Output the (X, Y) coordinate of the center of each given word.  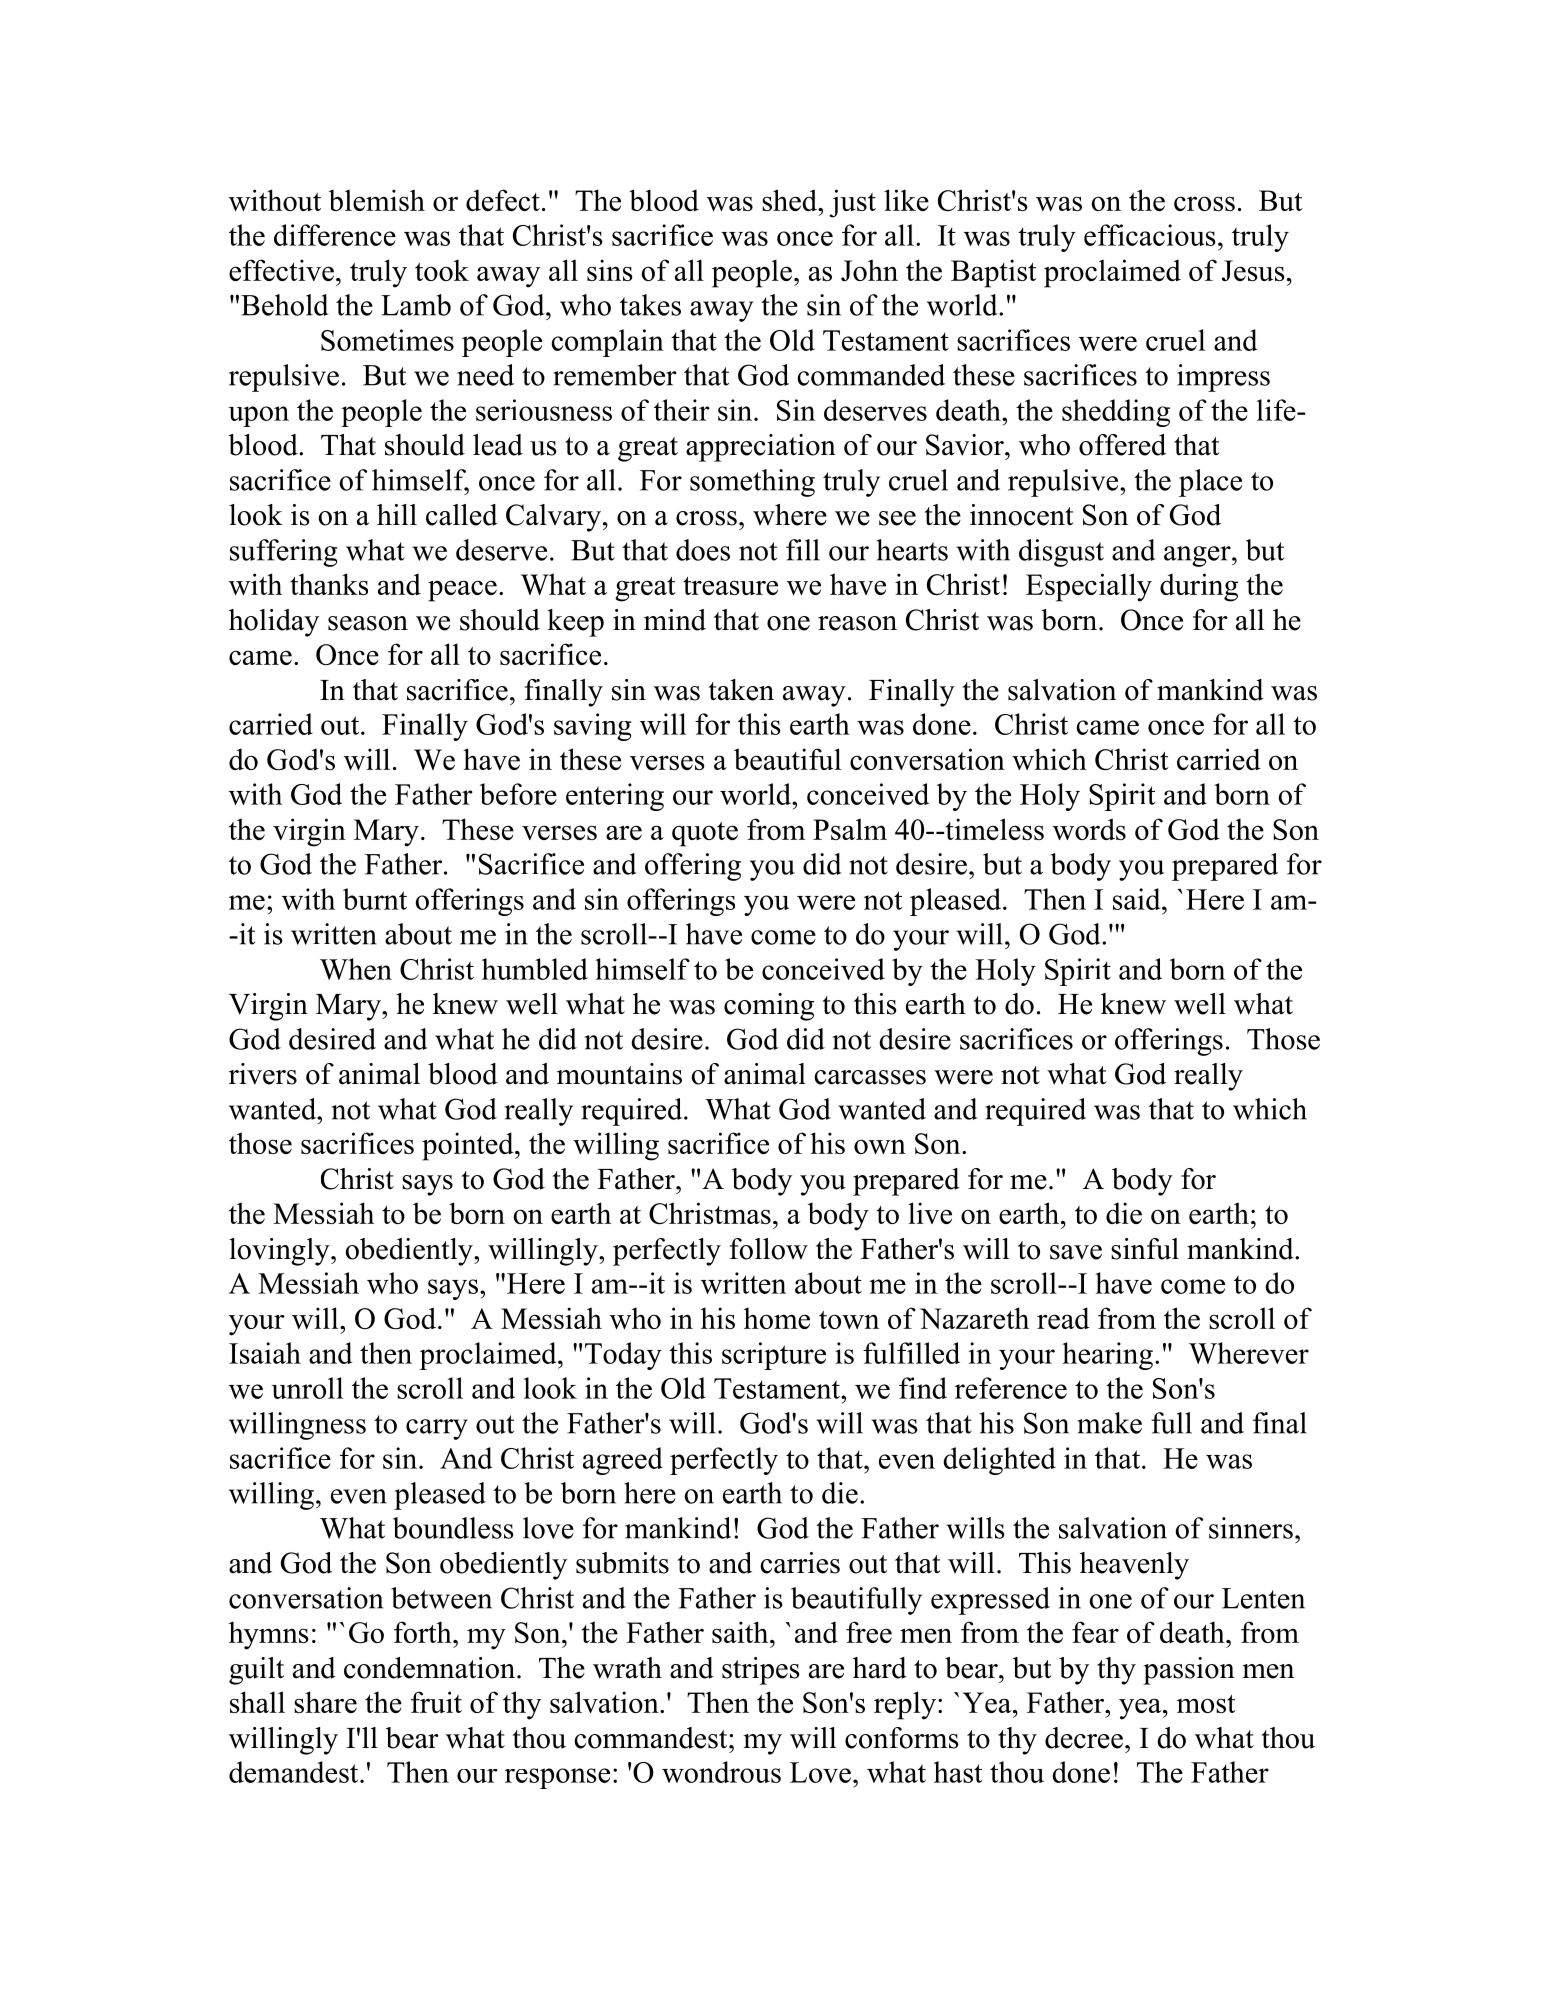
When (356, 969)
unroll (307, 1388)
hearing (1107, 1356)
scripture (774, 1356)
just (852, 203)
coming (769, 1007)
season (368, 623)
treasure (730, 586)
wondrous (721, 1772)
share (325, 1702)
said (1138, 899)
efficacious (1150, 235)
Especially (1089, 587)
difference (335, 235)
